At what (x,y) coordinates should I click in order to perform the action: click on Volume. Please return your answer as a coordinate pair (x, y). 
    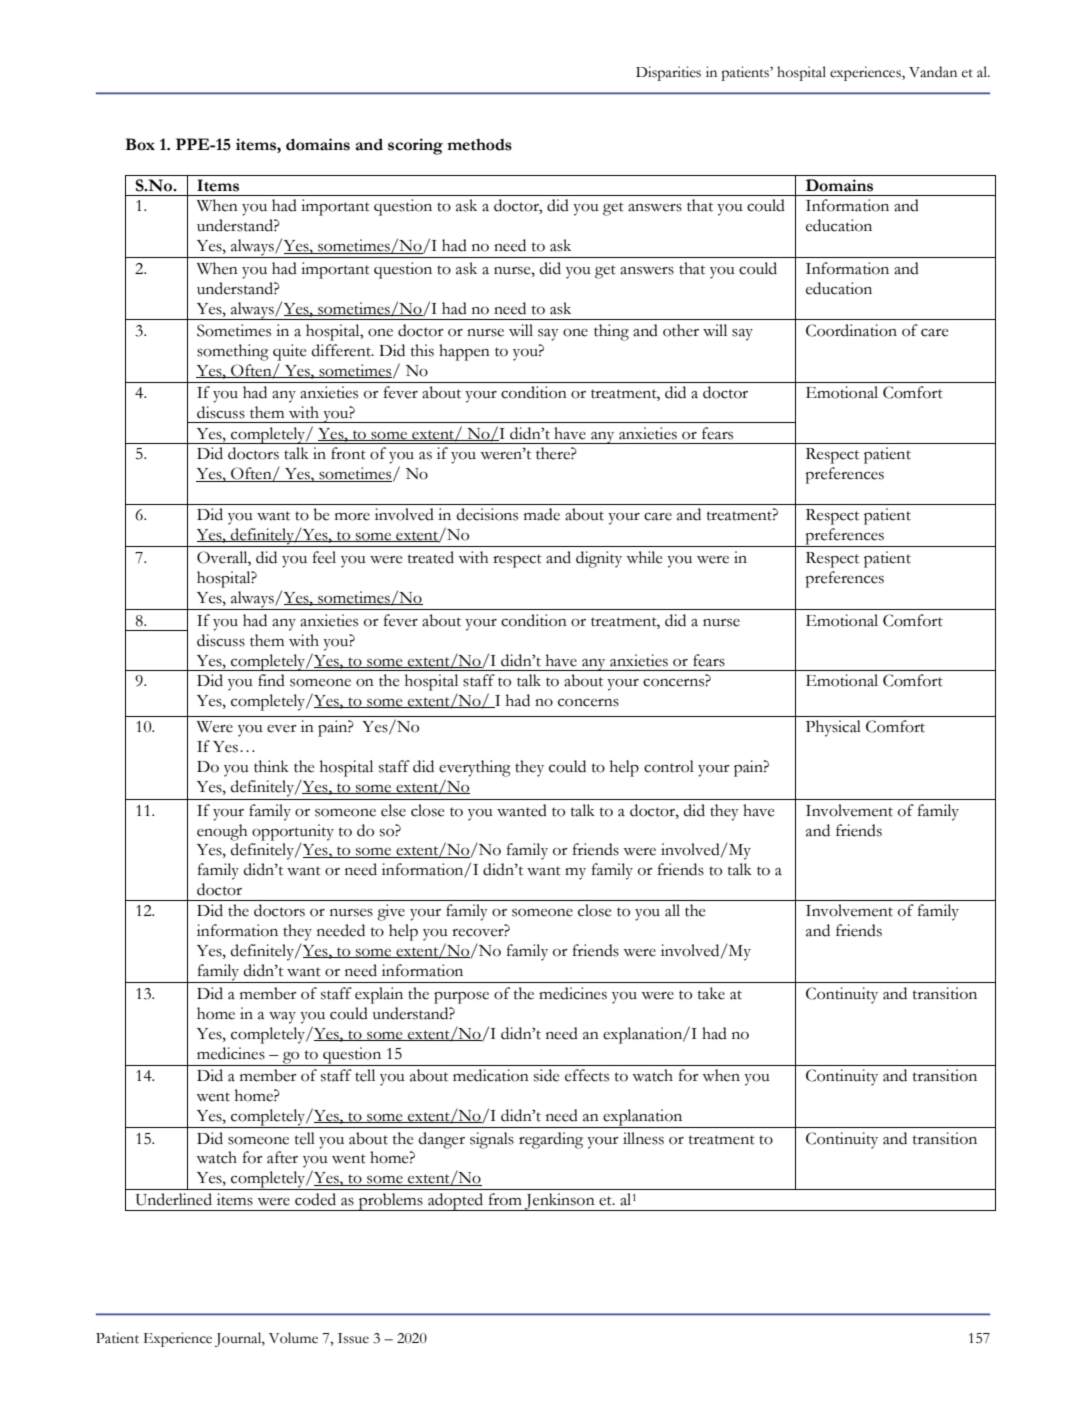
    Looking at the image, I should click on (293, 1338).
